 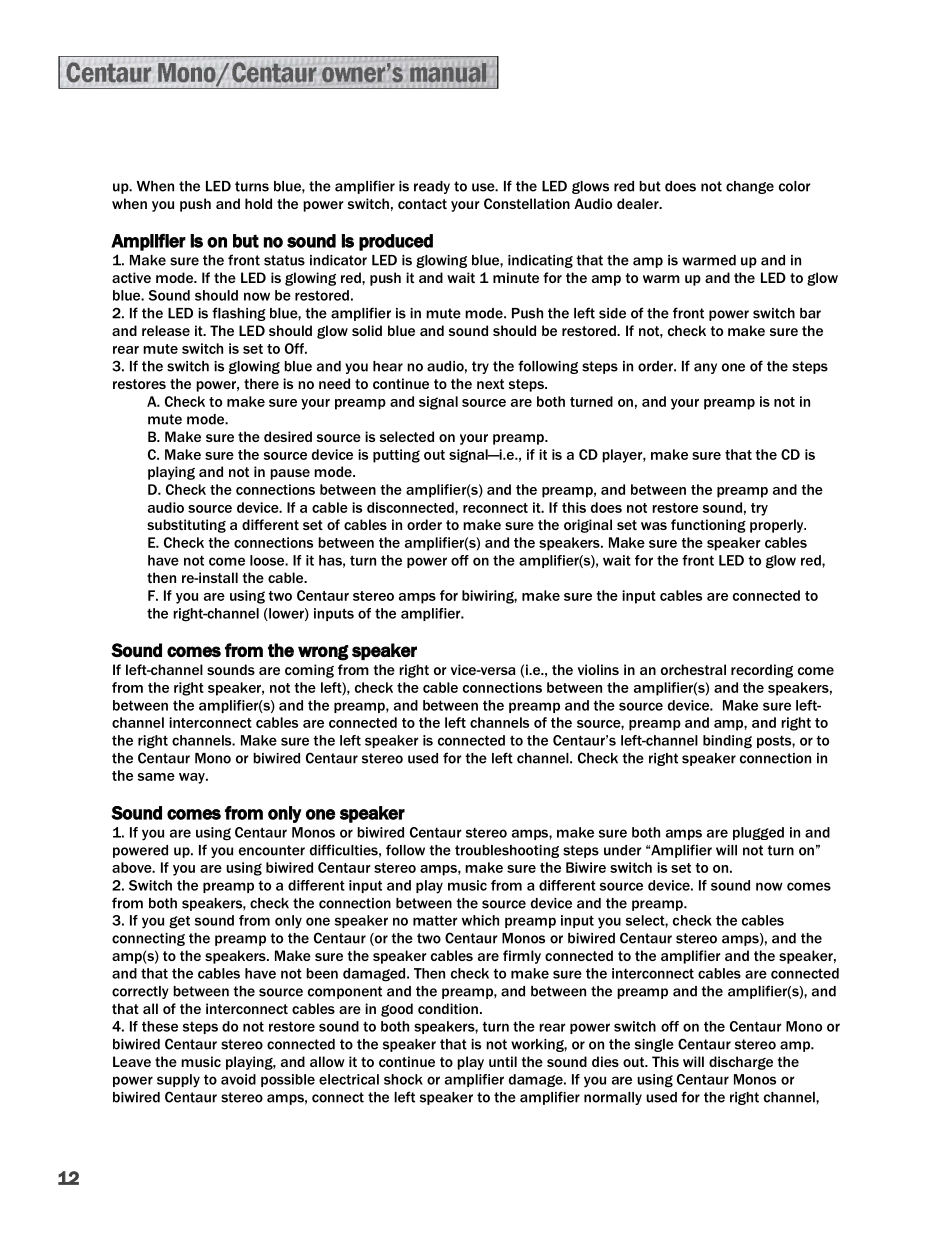 What do you see at coordinates (309, 671) in the screenshot?
I see `coming` at bounding box center [309, 671].
